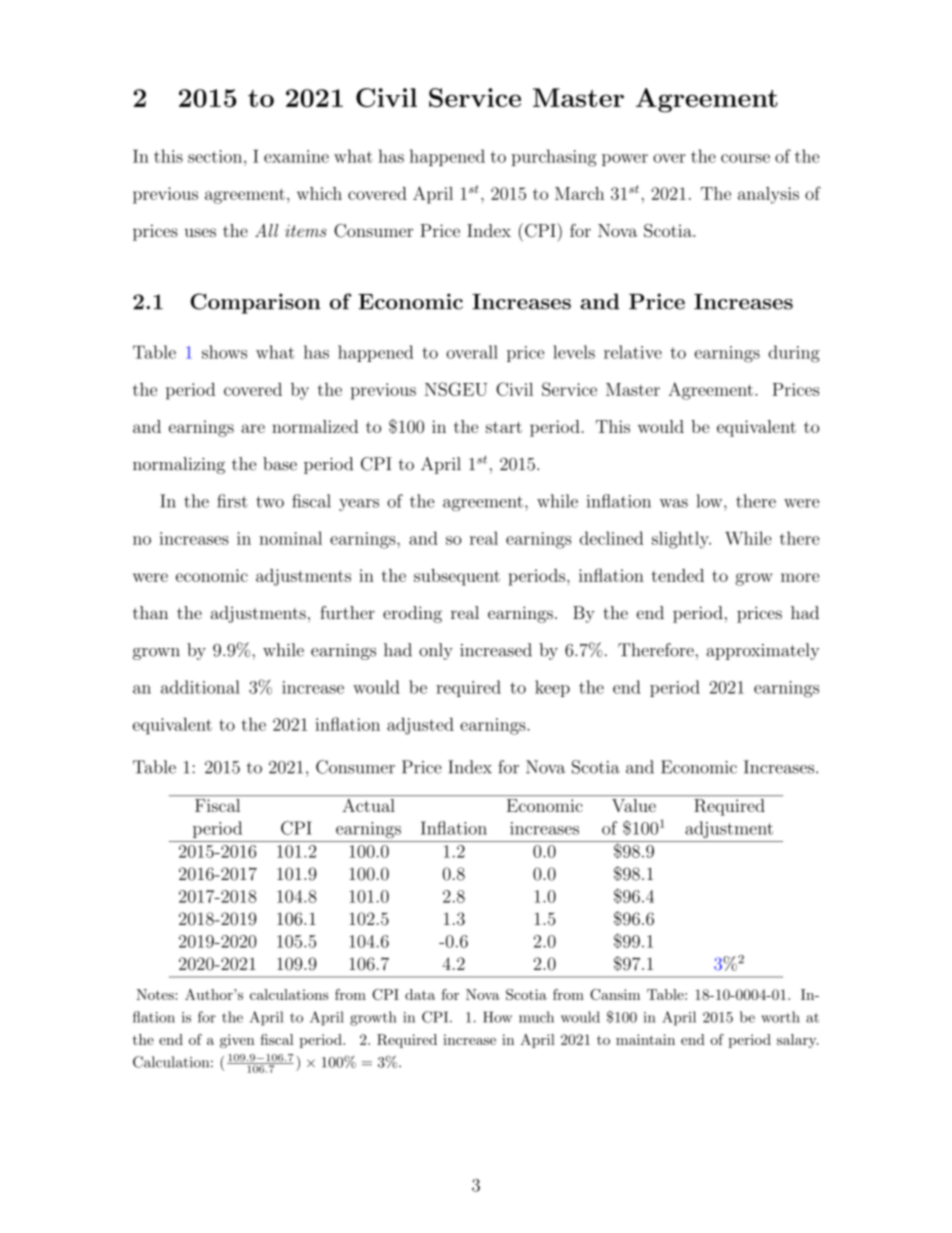 Image resolution: width=952 pixels, height=1233 pixels. I want to click on approximately, so click(763, 651).
